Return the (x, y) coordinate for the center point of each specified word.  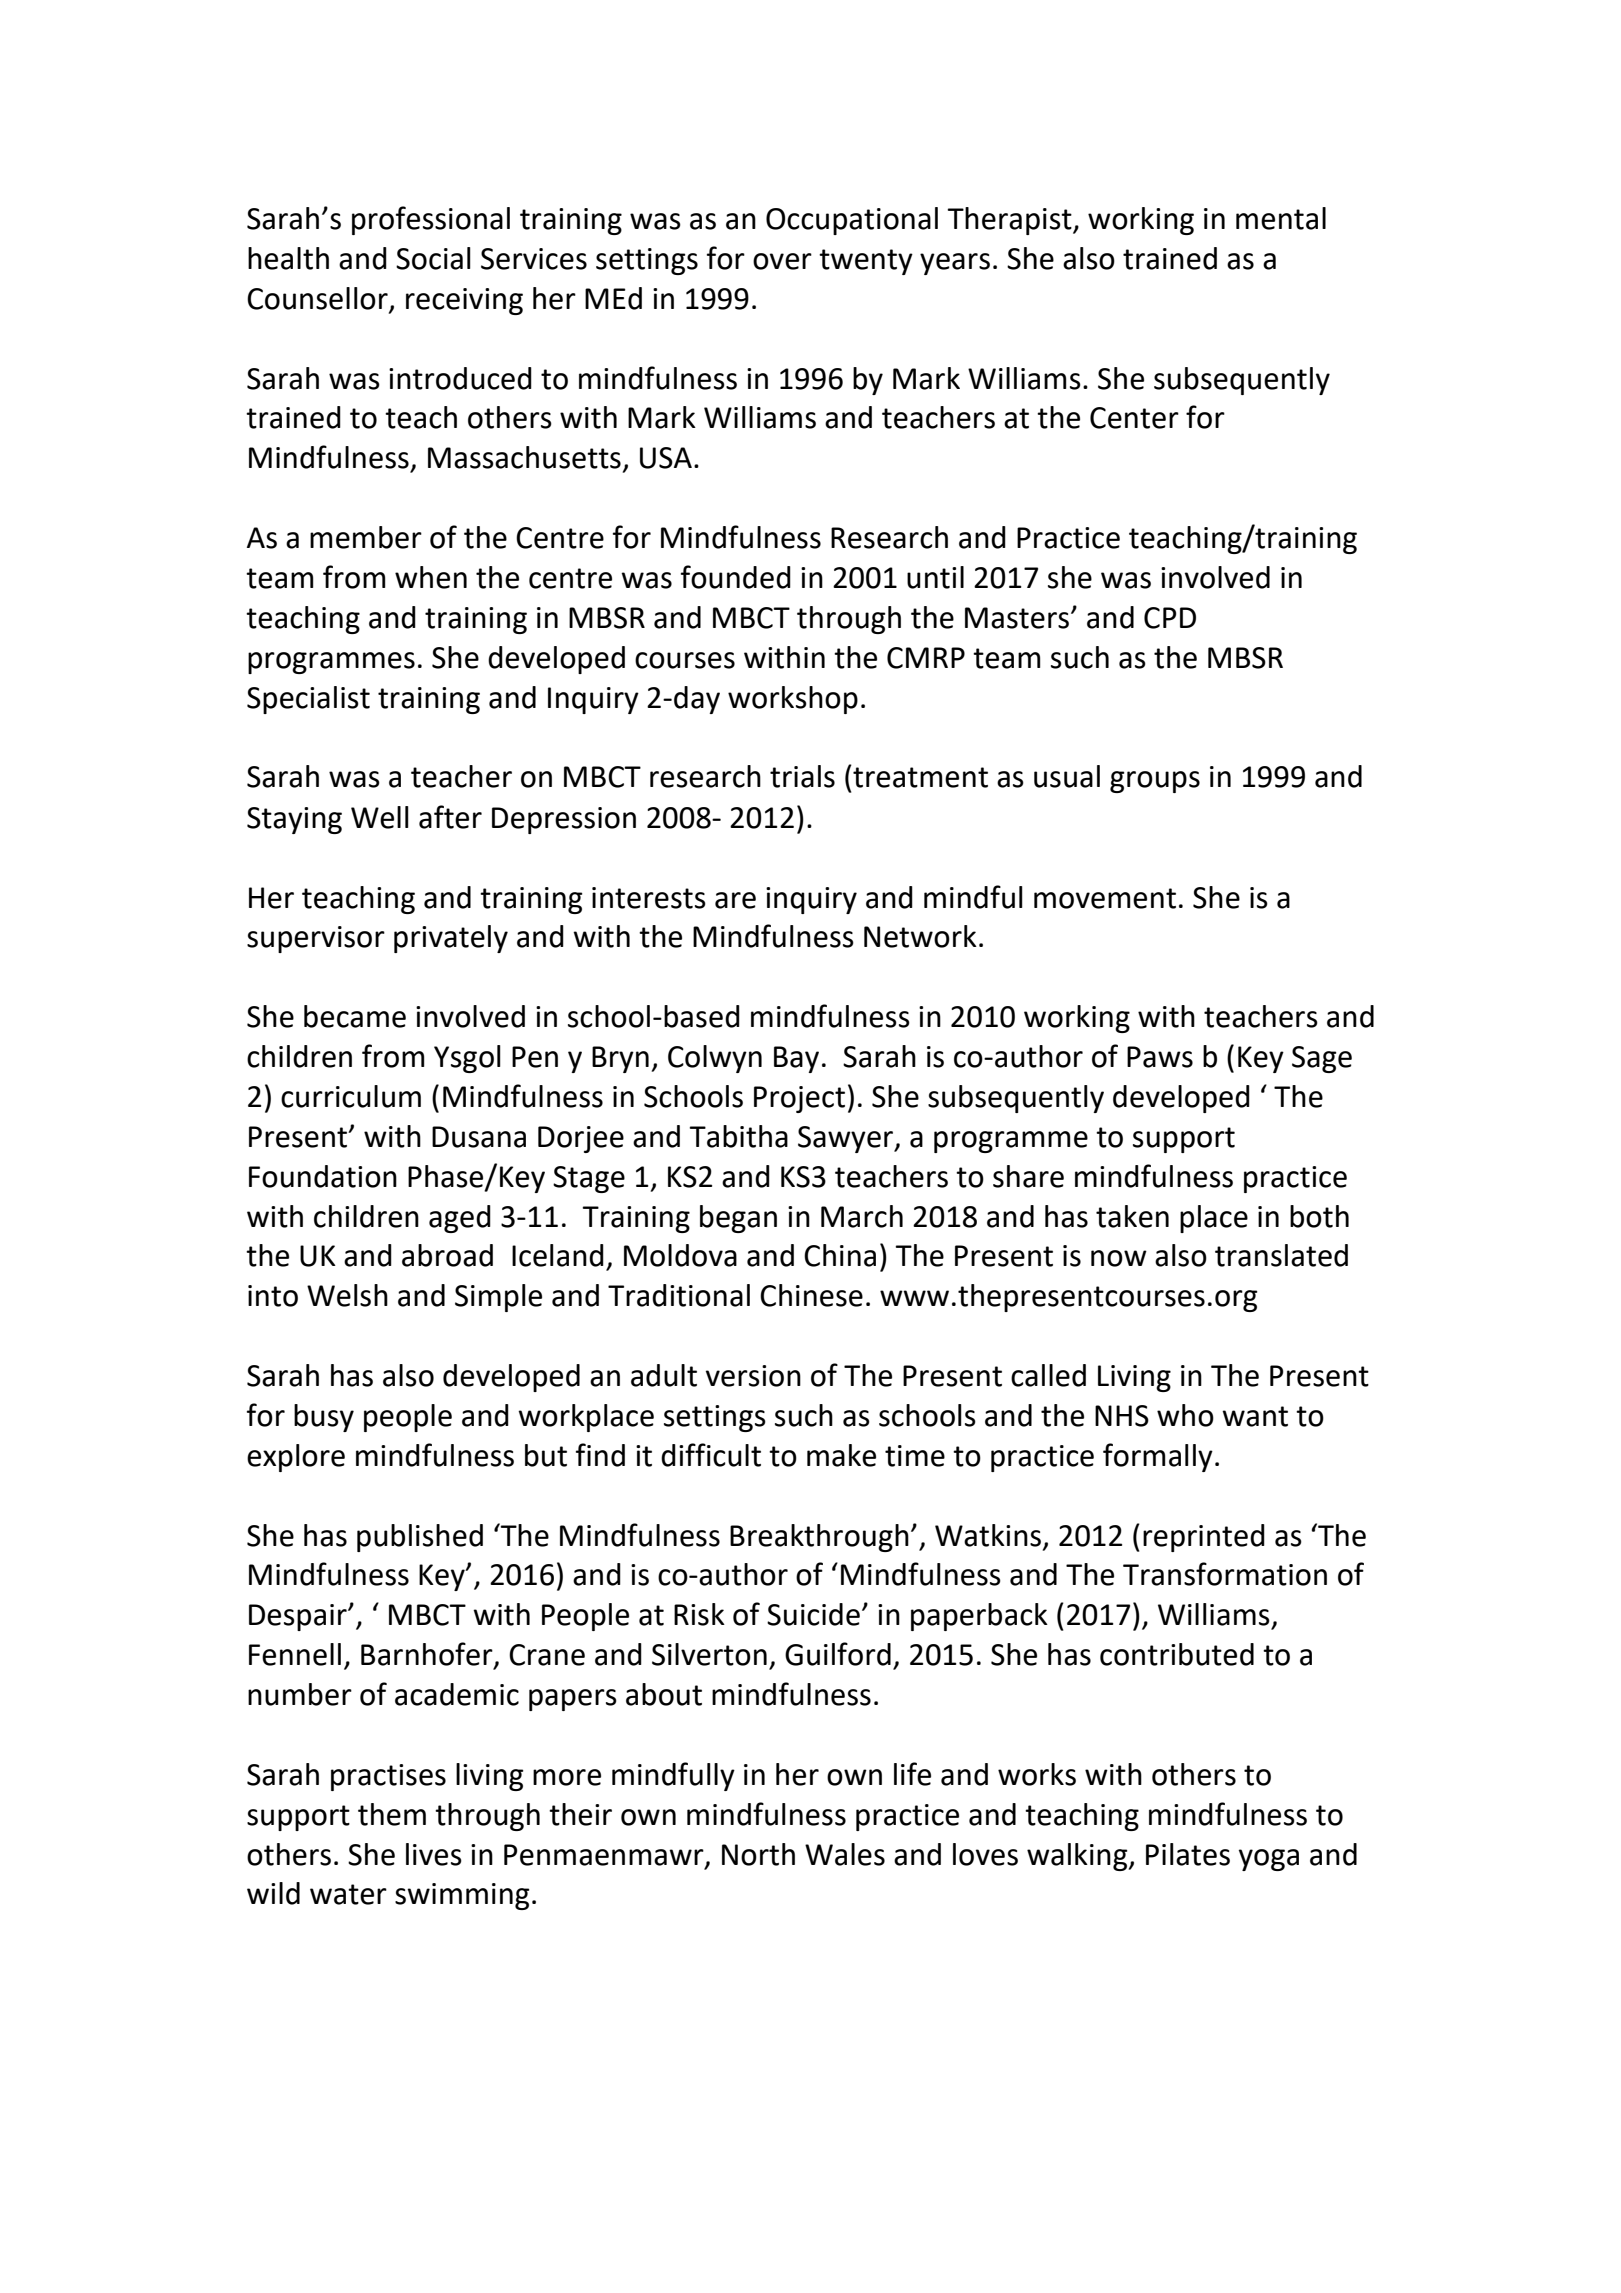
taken (1132, 1216)
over (782, 261)
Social (433, 258)
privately (451, 939)
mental (1281, 218)
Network (920, 936)
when (431, 577)
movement (1105, 898)
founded (736, 577)
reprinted (1204, 1538)
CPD (1170, 618)
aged (460, 1219)
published (420, 1538)
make (841, 1455)
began (738, 1219)
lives (434, 1854)
